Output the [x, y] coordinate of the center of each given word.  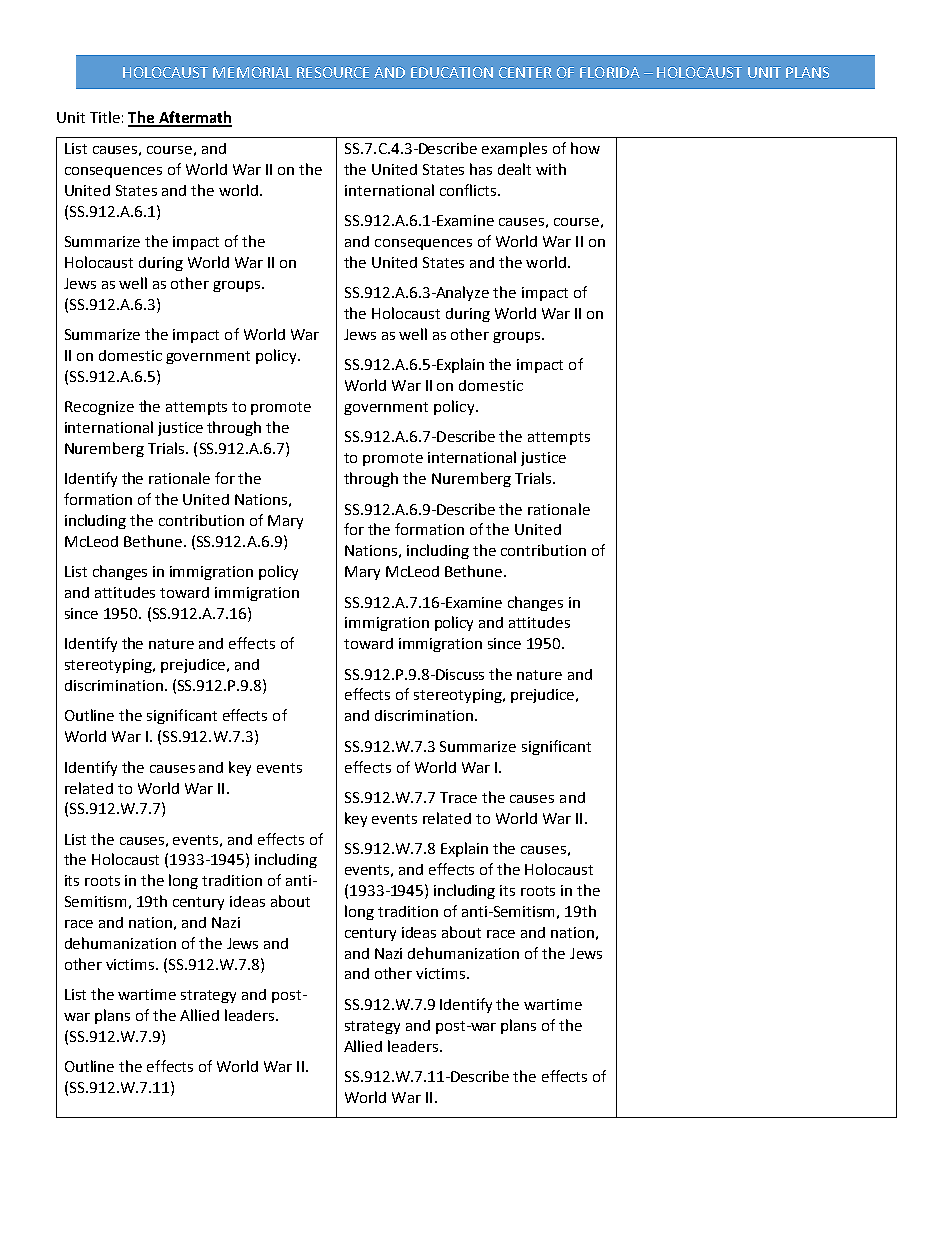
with [551, 169]
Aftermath [194, 118]
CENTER [525, 72]
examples [514, 149]
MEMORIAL [252, 72]
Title [105, 117]
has [481, 169]
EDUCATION [452, 72]
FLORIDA [610, 72]
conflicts [468, 190]
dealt [514, 169]
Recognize [99, 408]
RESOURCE [333, 72]
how [585, 148]
